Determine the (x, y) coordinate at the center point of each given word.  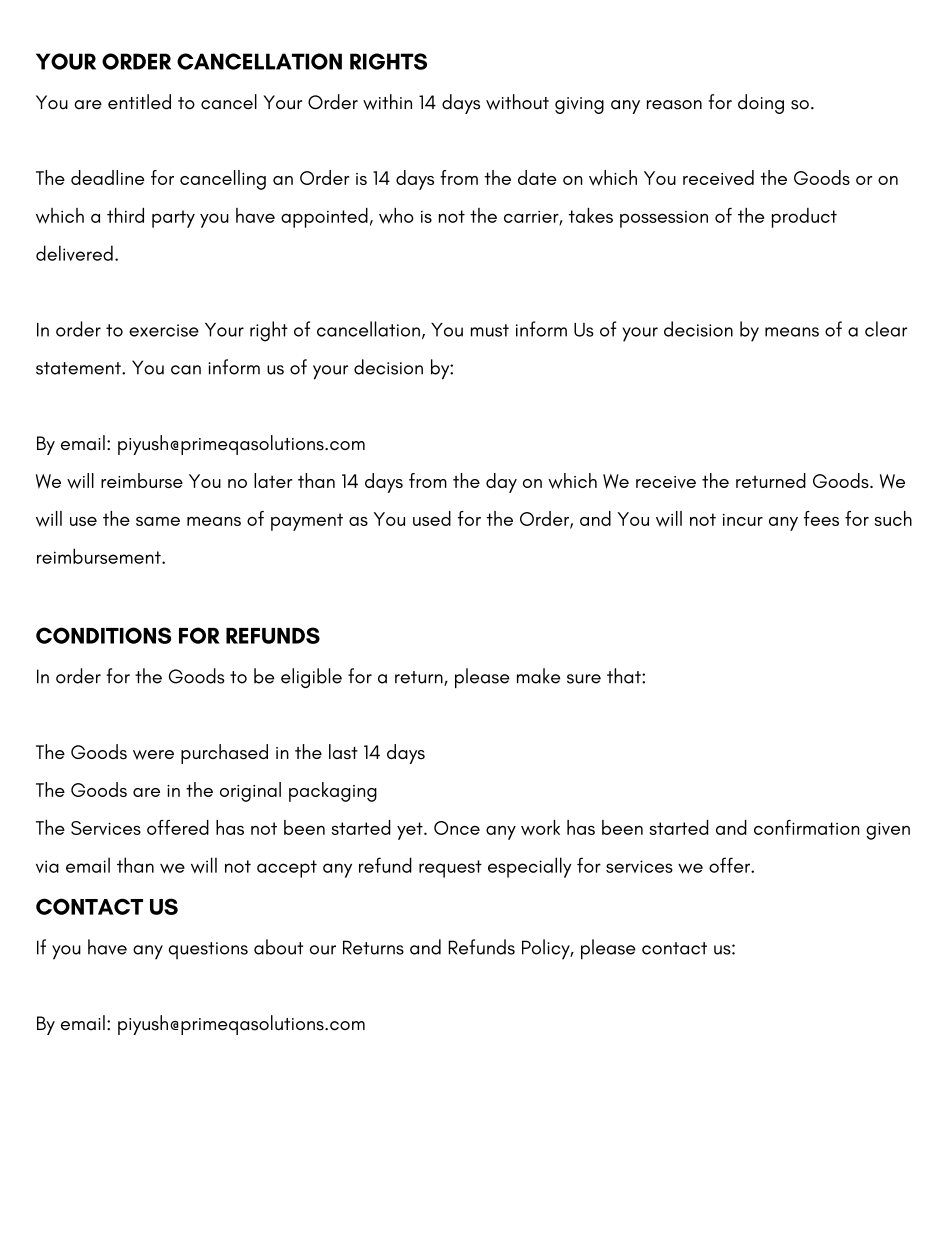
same (158, 521)
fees (821, 518)
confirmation (806, 827)
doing (761, 104)
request (450, 869)
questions (208, 950)
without (517, 102)
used (432, 518)
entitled (139, 102)
